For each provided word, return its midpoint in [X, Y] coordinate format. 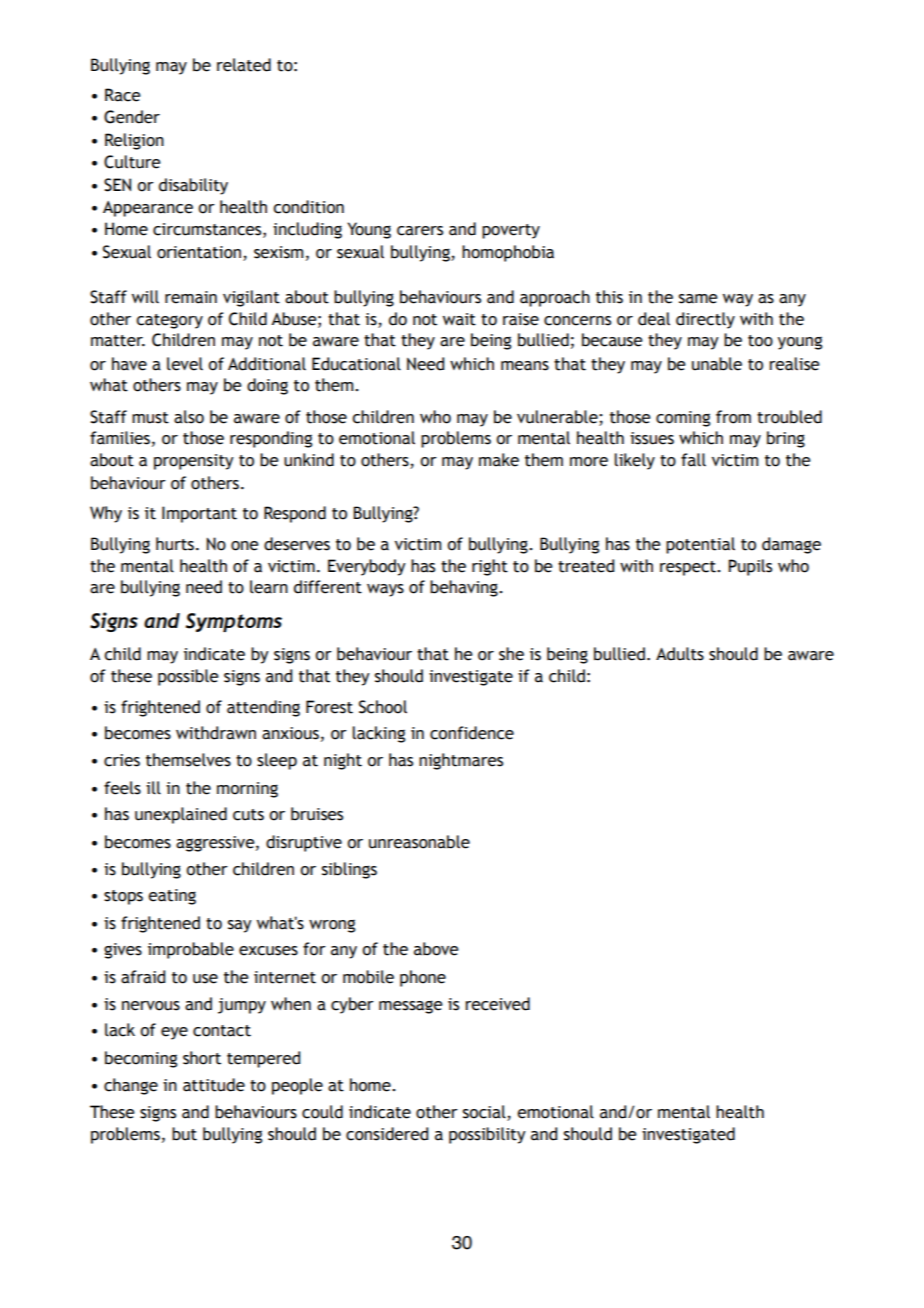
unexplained [181, 815]
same [698, 299]
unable [717, 364]
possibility [487, 1135]
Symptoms [234, 622]
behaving [465, 588]
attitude [214, 1085]
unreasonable [419, 842]
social [485, 1113]
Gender [132, 117]
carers [420, 231]
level [185, 364]
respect [689, 568]
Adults [680, 654]
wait [459, 319]
